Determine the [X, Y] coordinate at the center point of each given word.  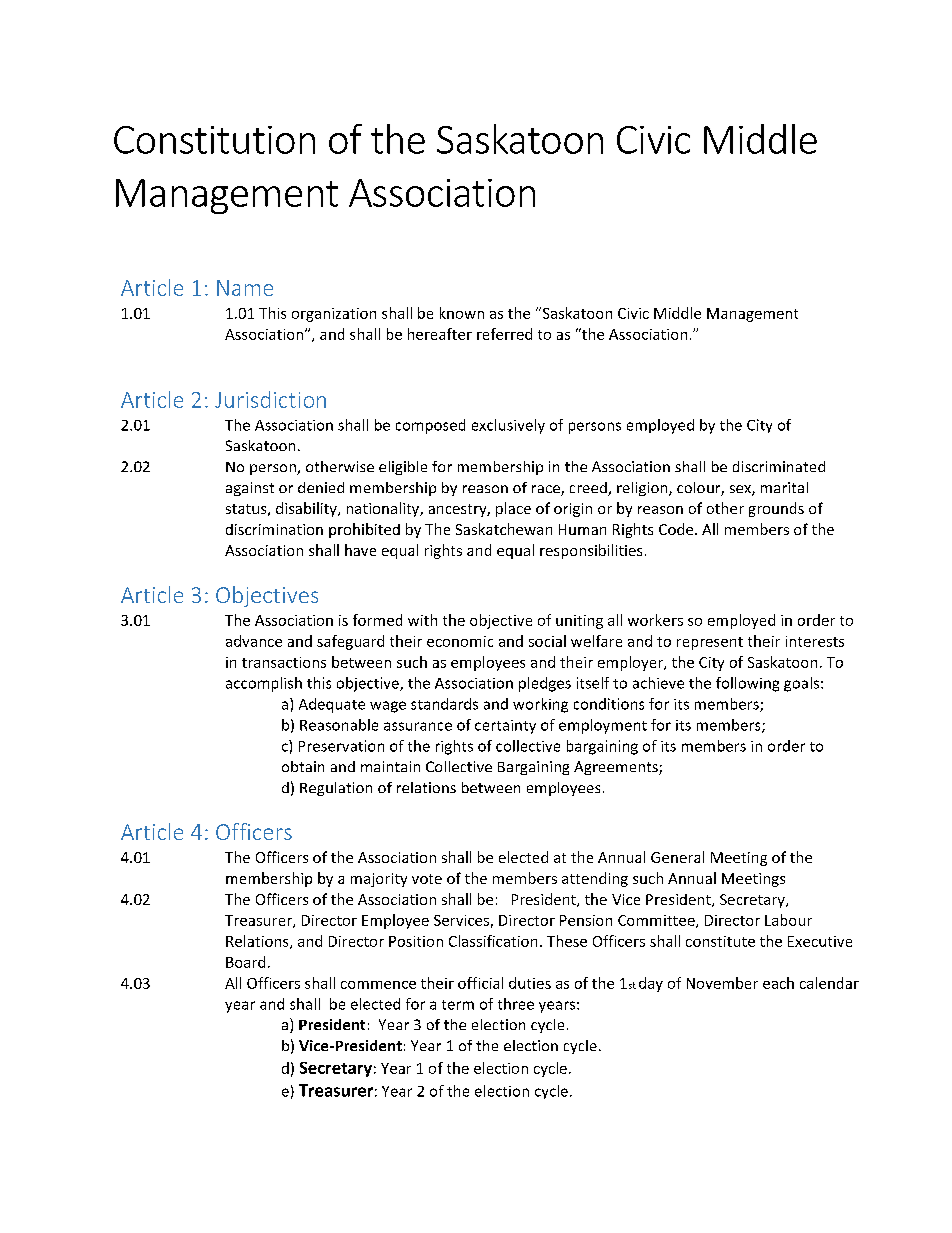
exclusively [508, 426]
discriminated [779, 466]
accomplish [264, 684]
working [540, 705]
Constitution [214, 140]
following [747, 684]
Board [245, 962]
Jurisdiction [270, 399]
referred [504, 334]
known [462, 313]
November [722, 983]
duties [530, 983]
